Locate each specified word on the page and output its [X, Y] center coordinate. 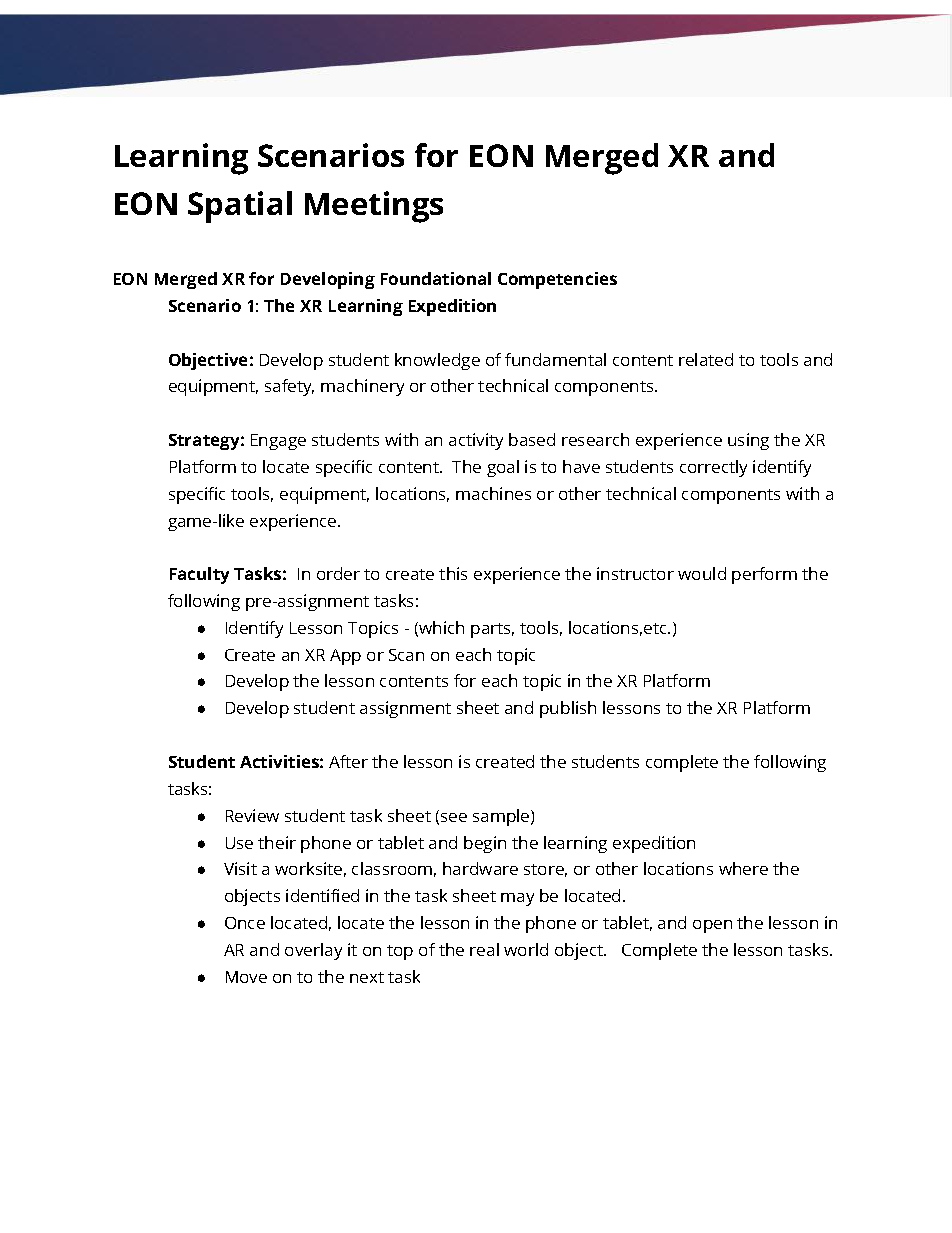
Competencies [557, 280]
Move [246, 977]
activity [476, 441]
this [453, 573]
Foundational [436, 278]
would [702, 573]
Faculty [199, 575]
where [743, 868]
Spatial [240, 207]
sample [502, 817]
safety [289, 387]
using [748, 441]
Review [252, 815]
